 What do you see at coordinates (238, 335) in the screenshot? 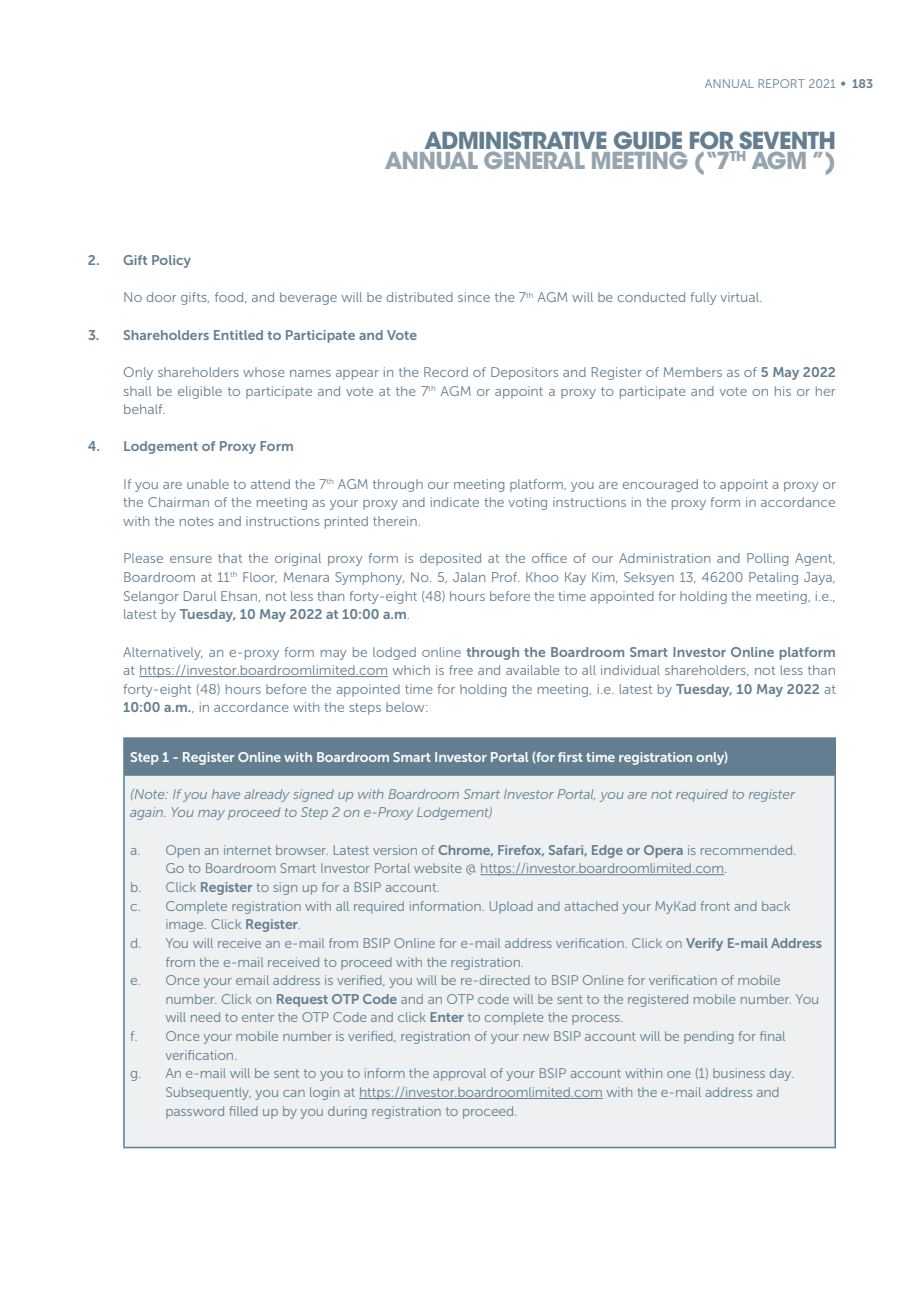
I see `Entitled` at bounding box center [238, 335].
